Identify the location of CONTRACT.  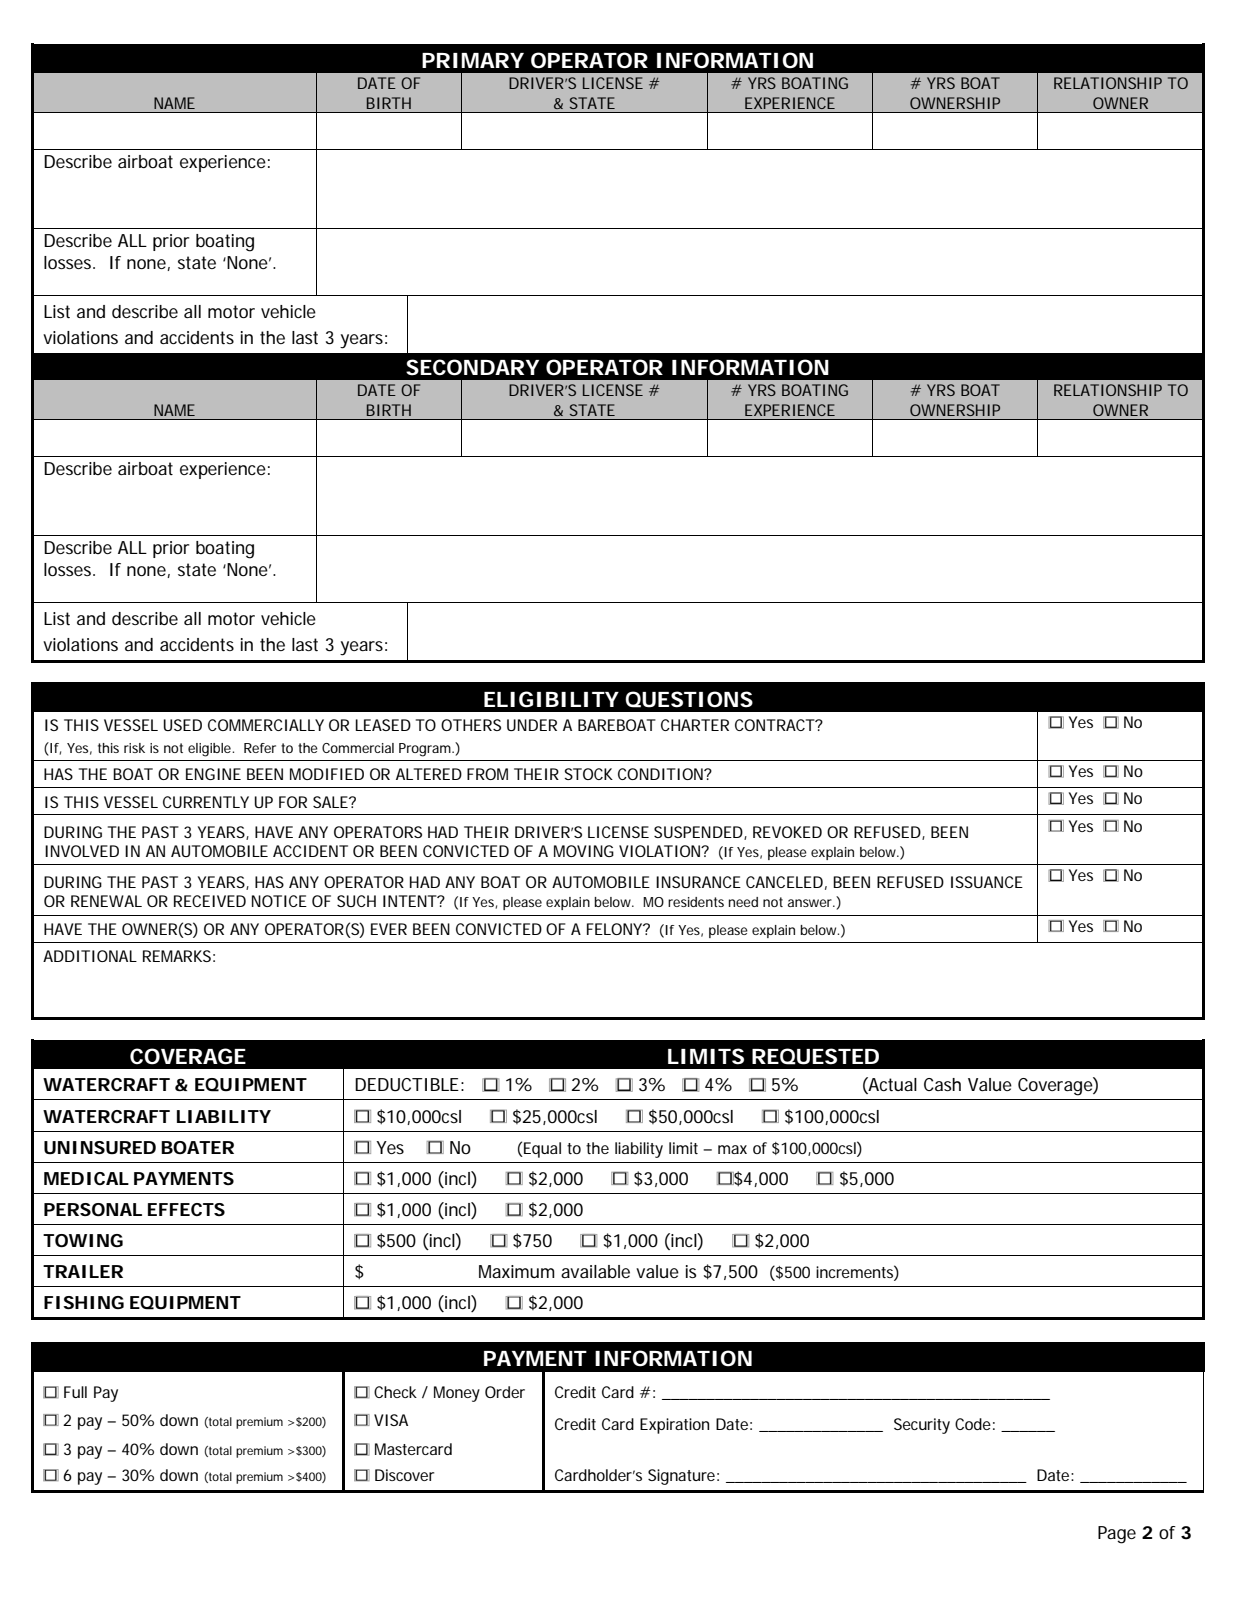
(775, 725).
